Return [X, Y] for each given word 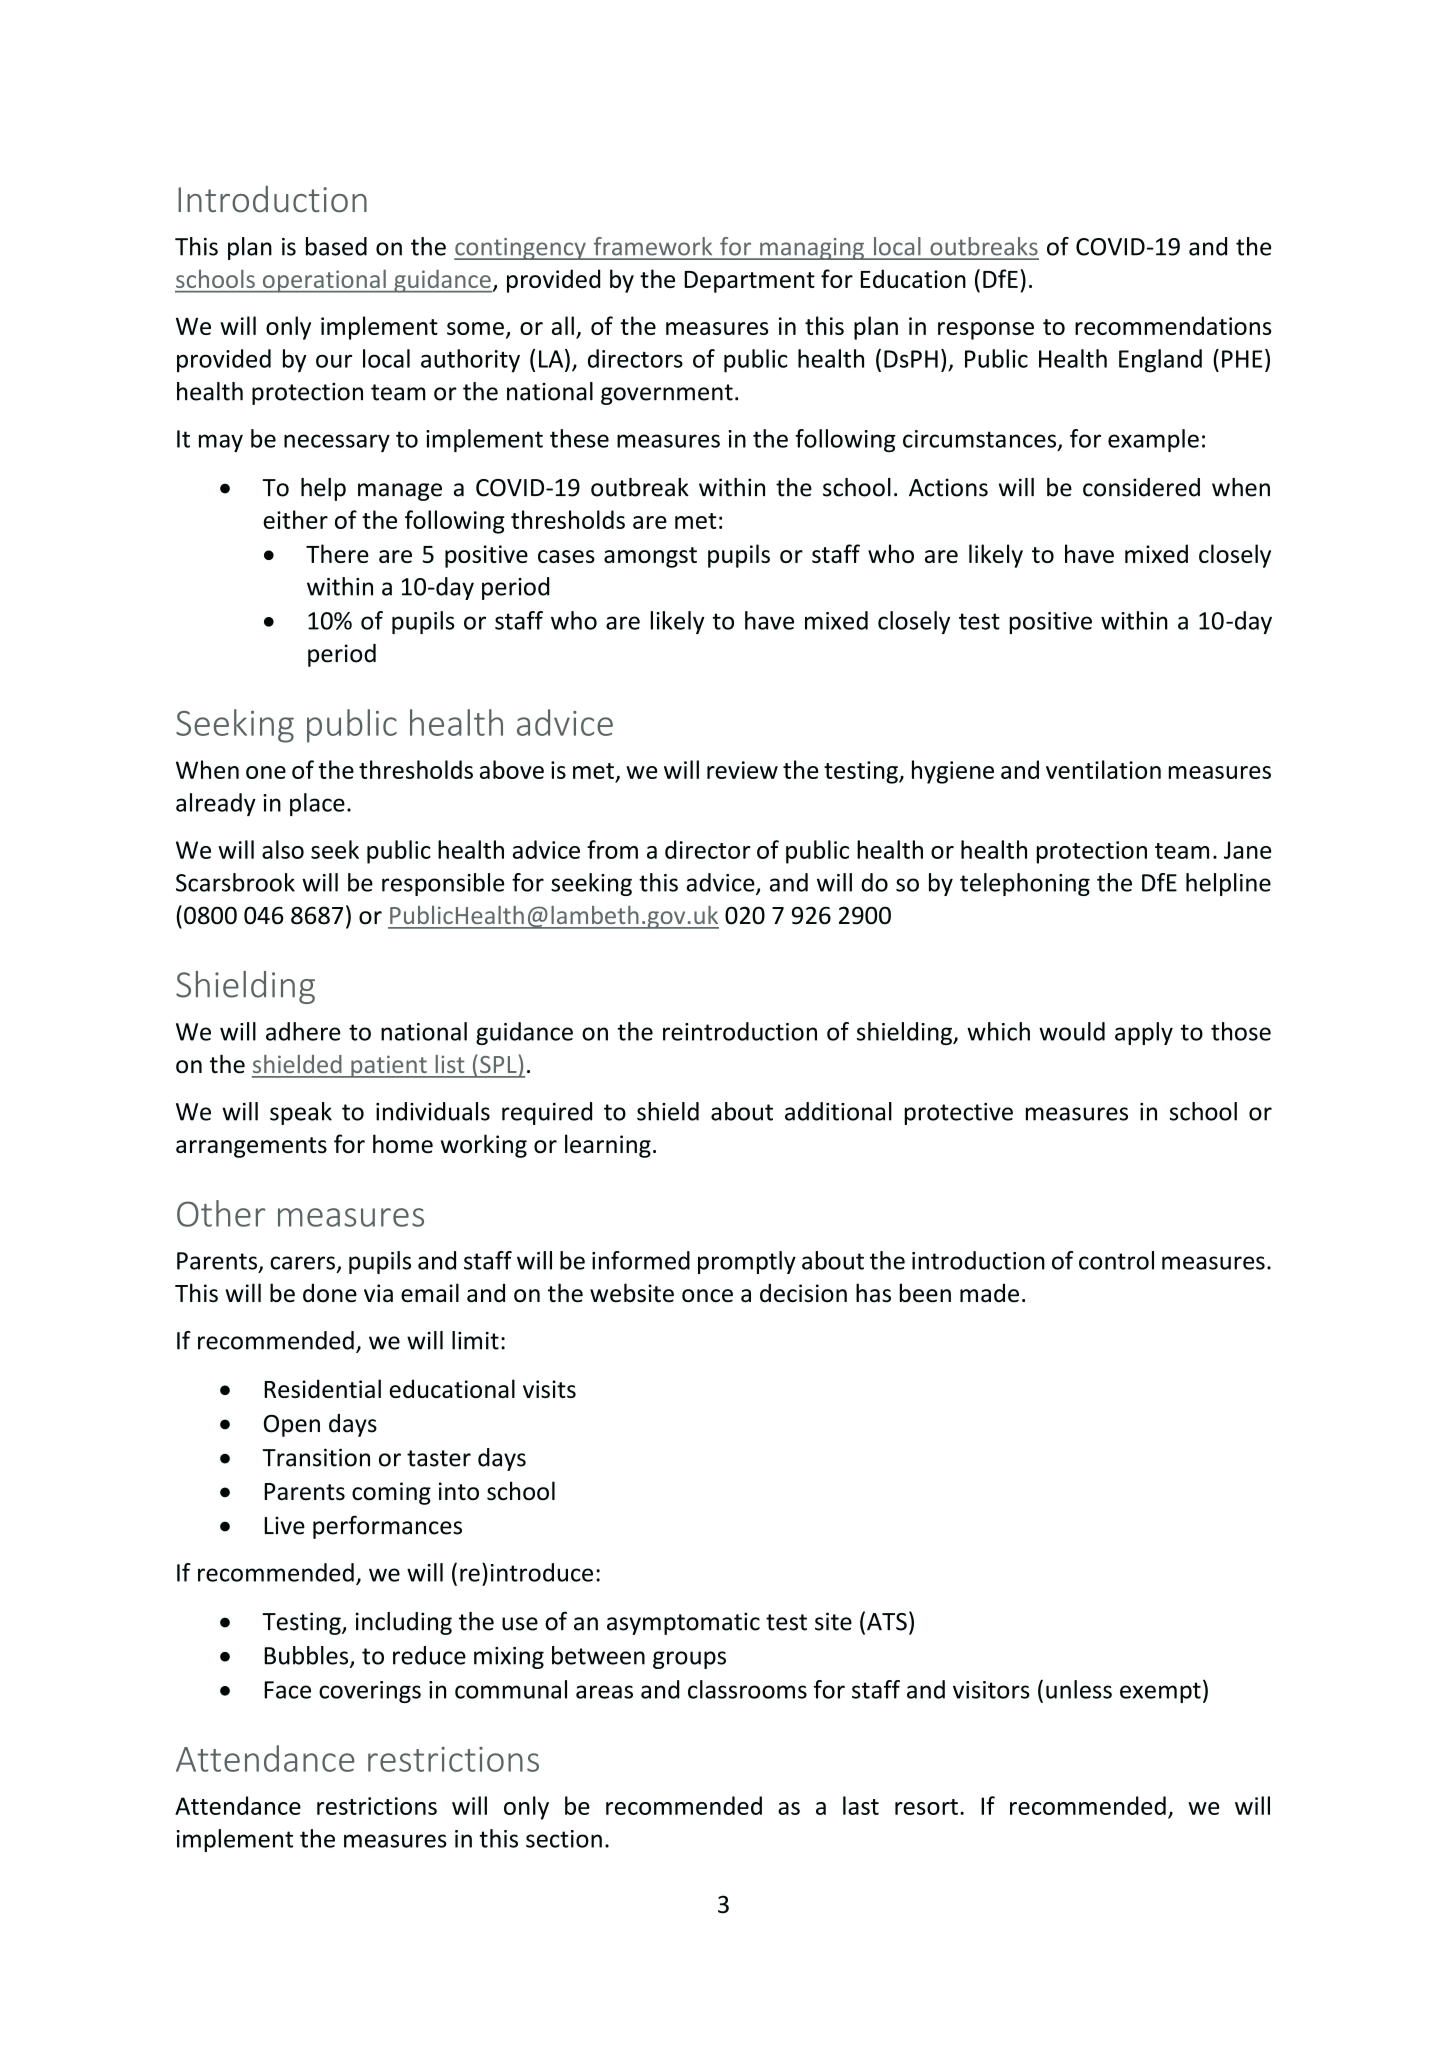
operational [324, 281]
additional [838, 1111]
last [861, 1805]
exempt [1160, 1692]
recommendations [1173, 325]
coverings [370, 1692]
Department [749, 282]
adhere [303, 1031]
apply [1144, 1033]
